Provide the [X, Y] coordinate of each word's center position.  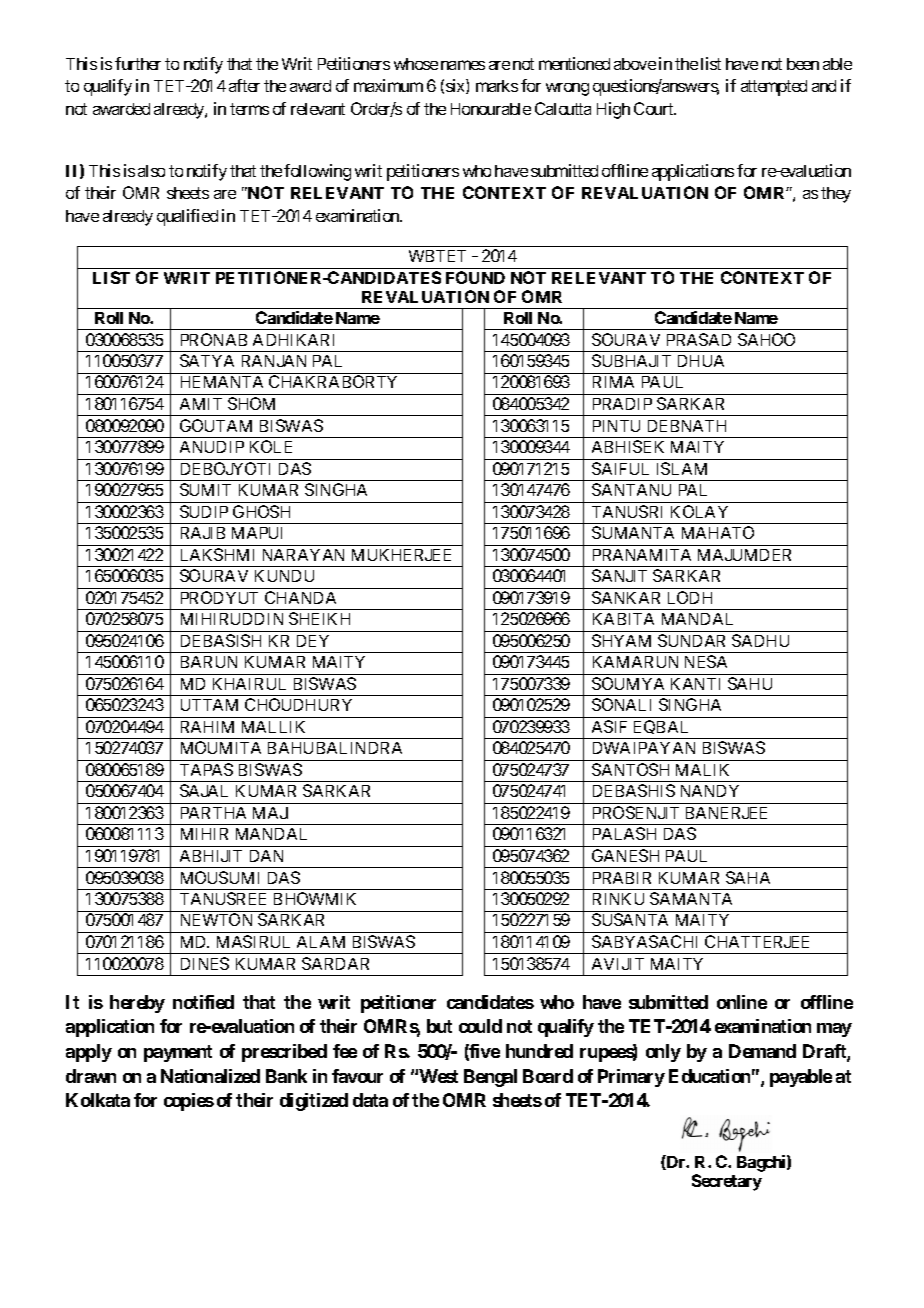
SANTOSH [630, 769]
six [456, 86]
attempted [774, 88]
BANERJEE [726, 813]
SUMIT [205, 489]
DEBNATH [687, 426]
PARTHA [213, 813]
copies [189, 1102]
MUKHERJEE [401, 555]
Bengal [490, 1078]
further [138, 63]
